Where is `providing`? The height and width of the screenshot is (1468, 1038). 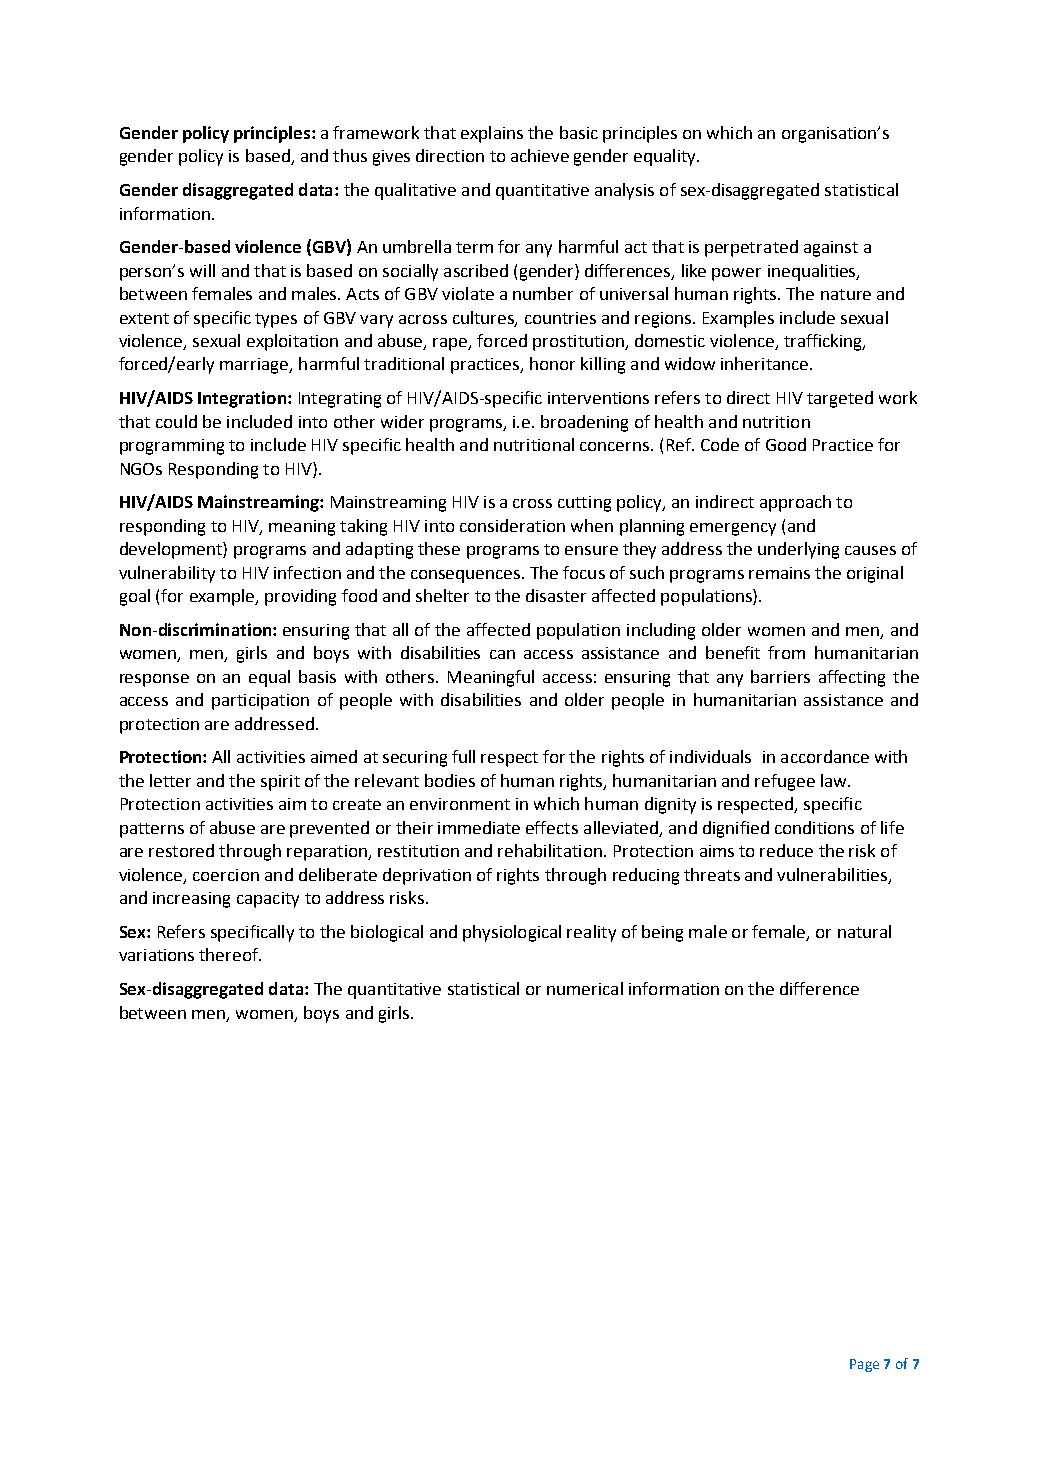
providing is located at coordinates (300, 597).
